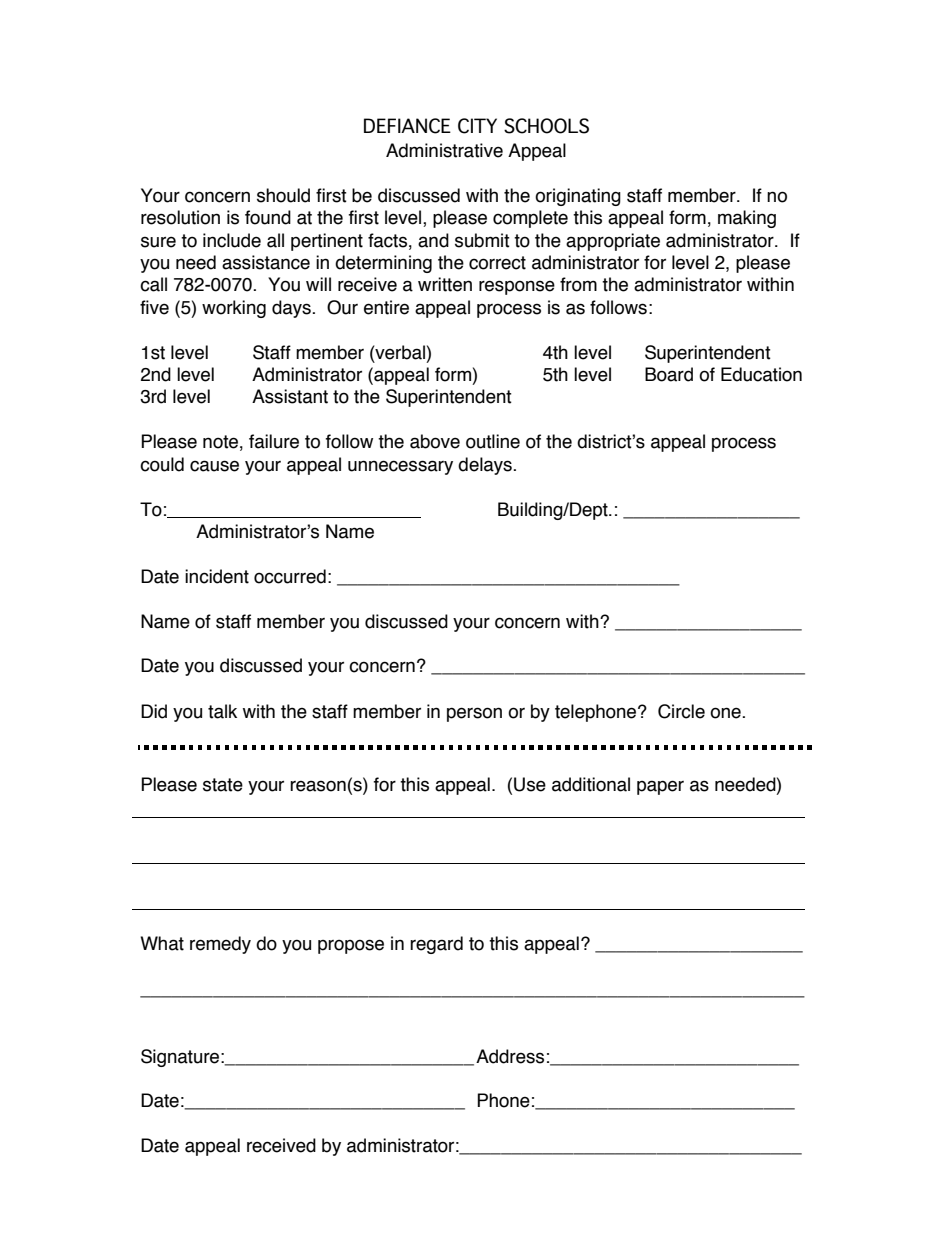  Describe the element at coordinates (217, 576) in the screenshot. I see `incident` at that location.
